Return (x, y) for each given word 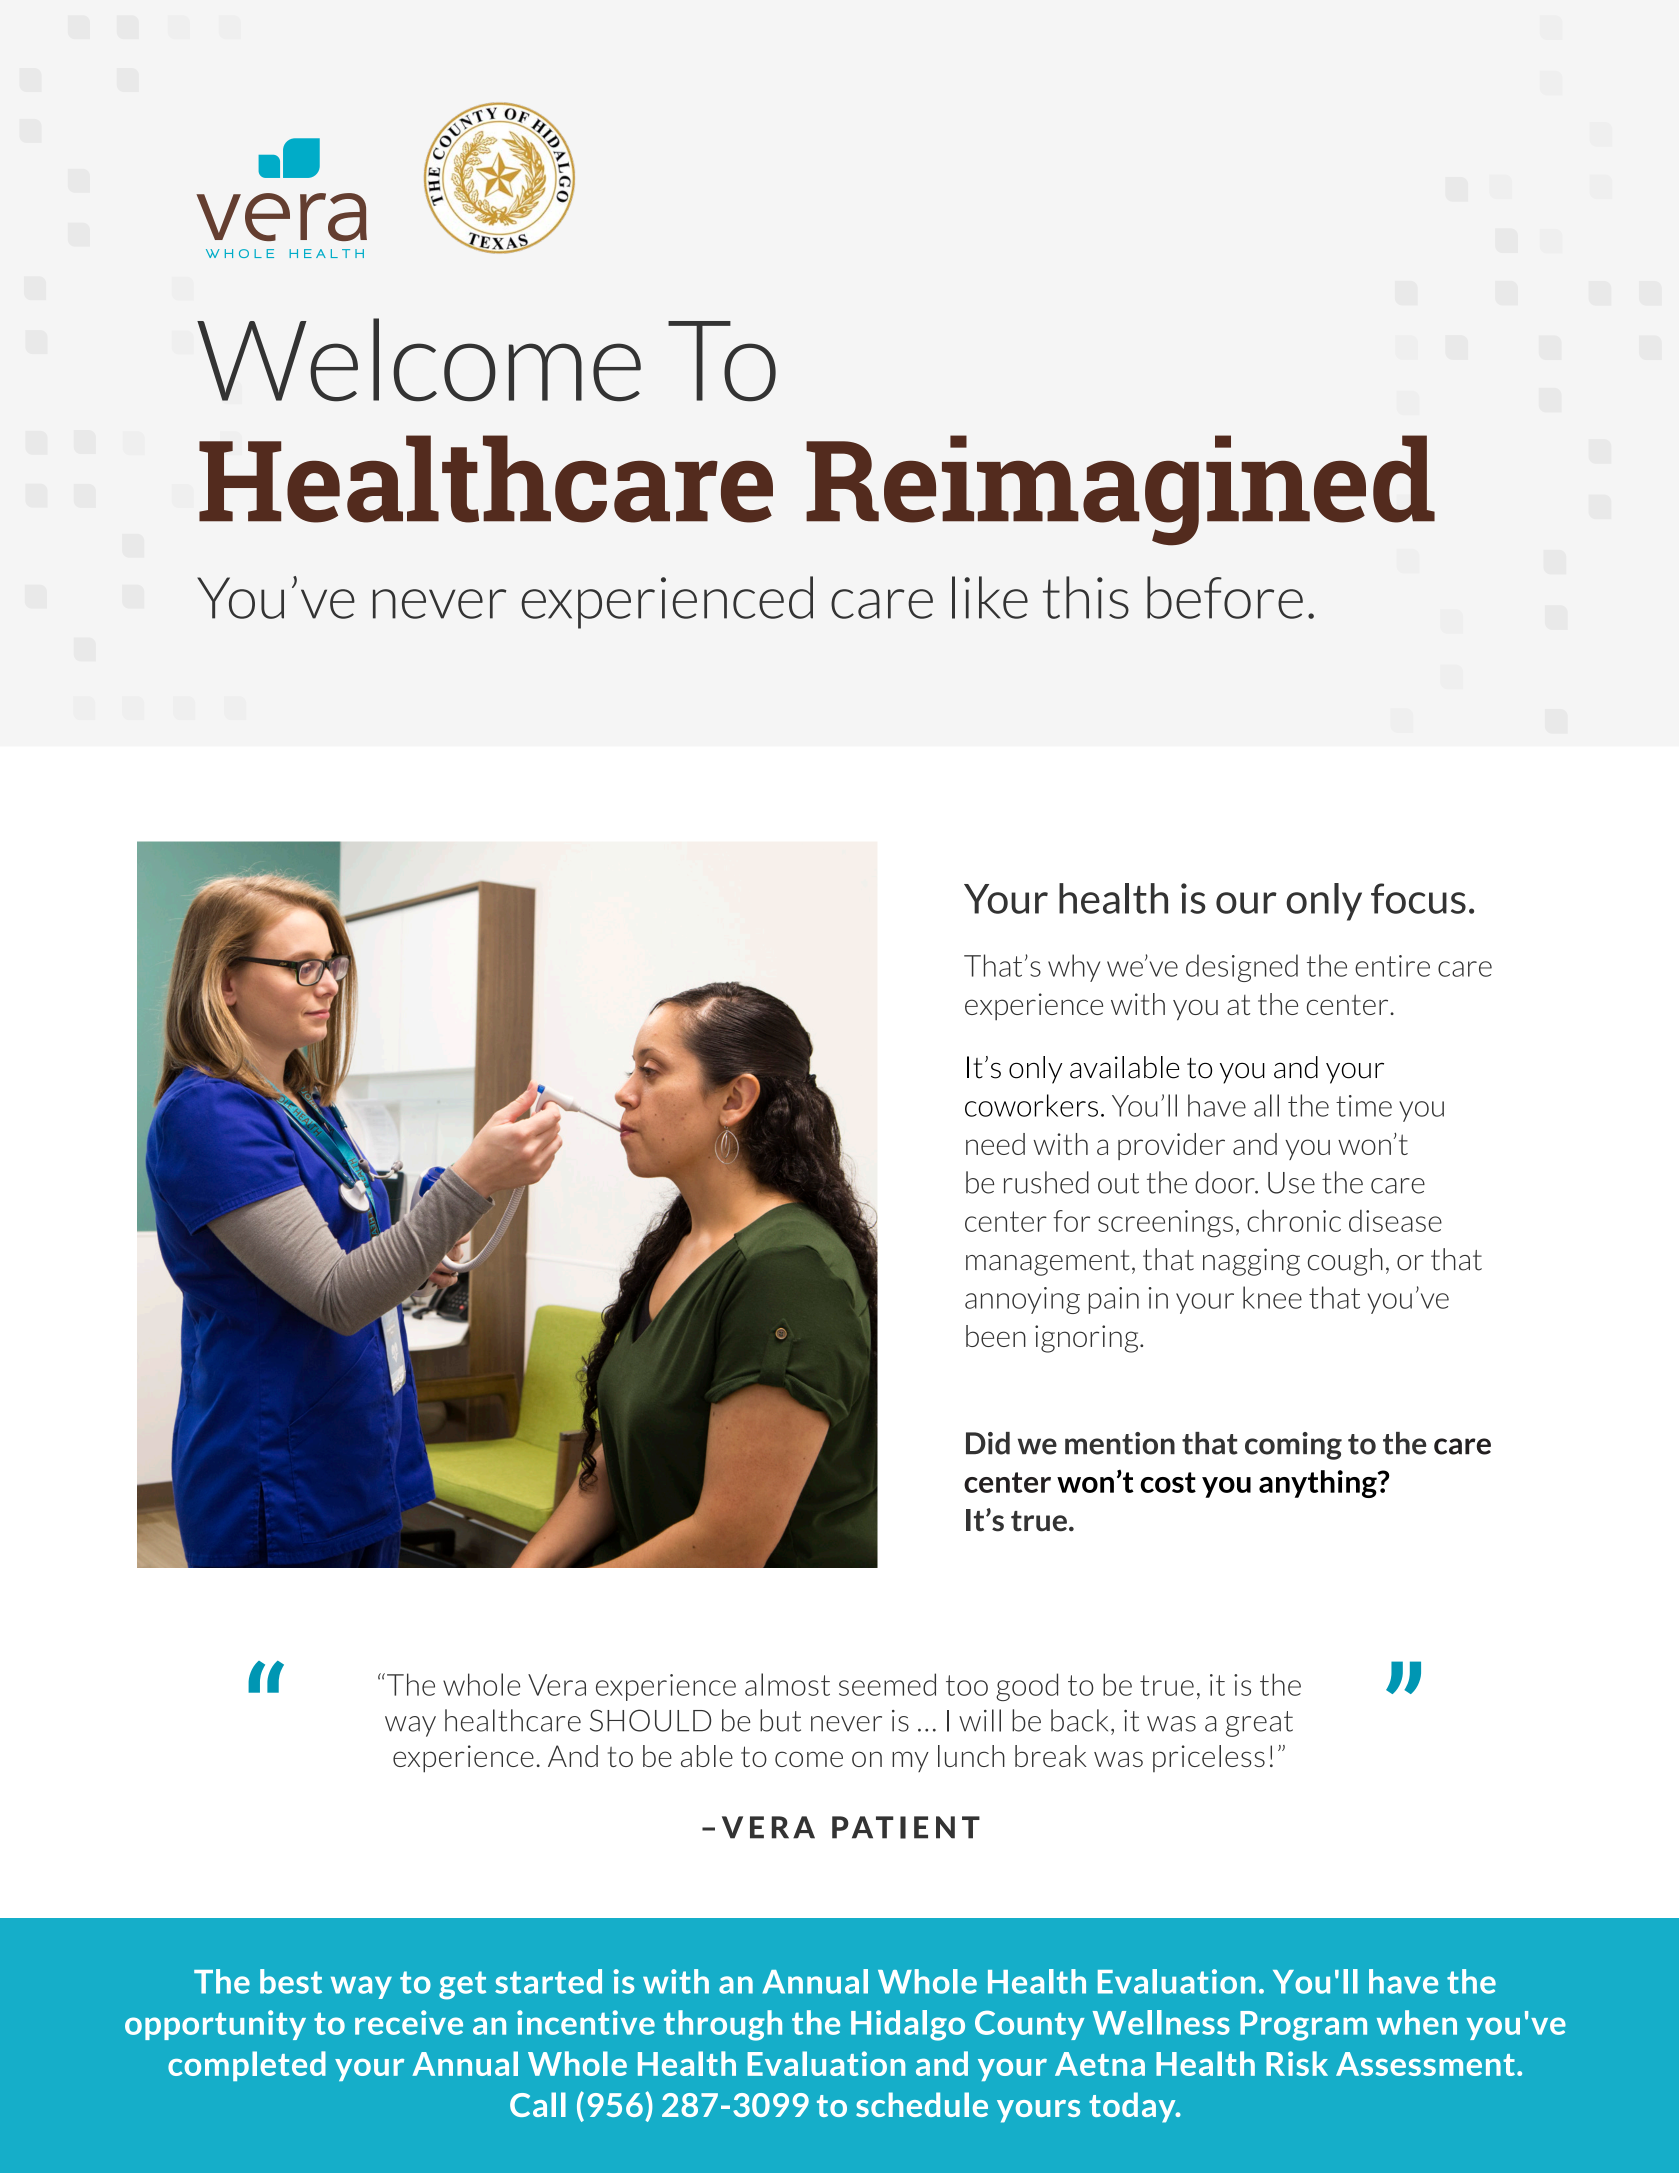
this (1086, 597)
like (990, 597)
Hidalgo (908, 2025)
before (1225, 597)
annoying (1022, 1300)
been (996, 1336)
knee (1272, 1297)
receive (409, 2022)
